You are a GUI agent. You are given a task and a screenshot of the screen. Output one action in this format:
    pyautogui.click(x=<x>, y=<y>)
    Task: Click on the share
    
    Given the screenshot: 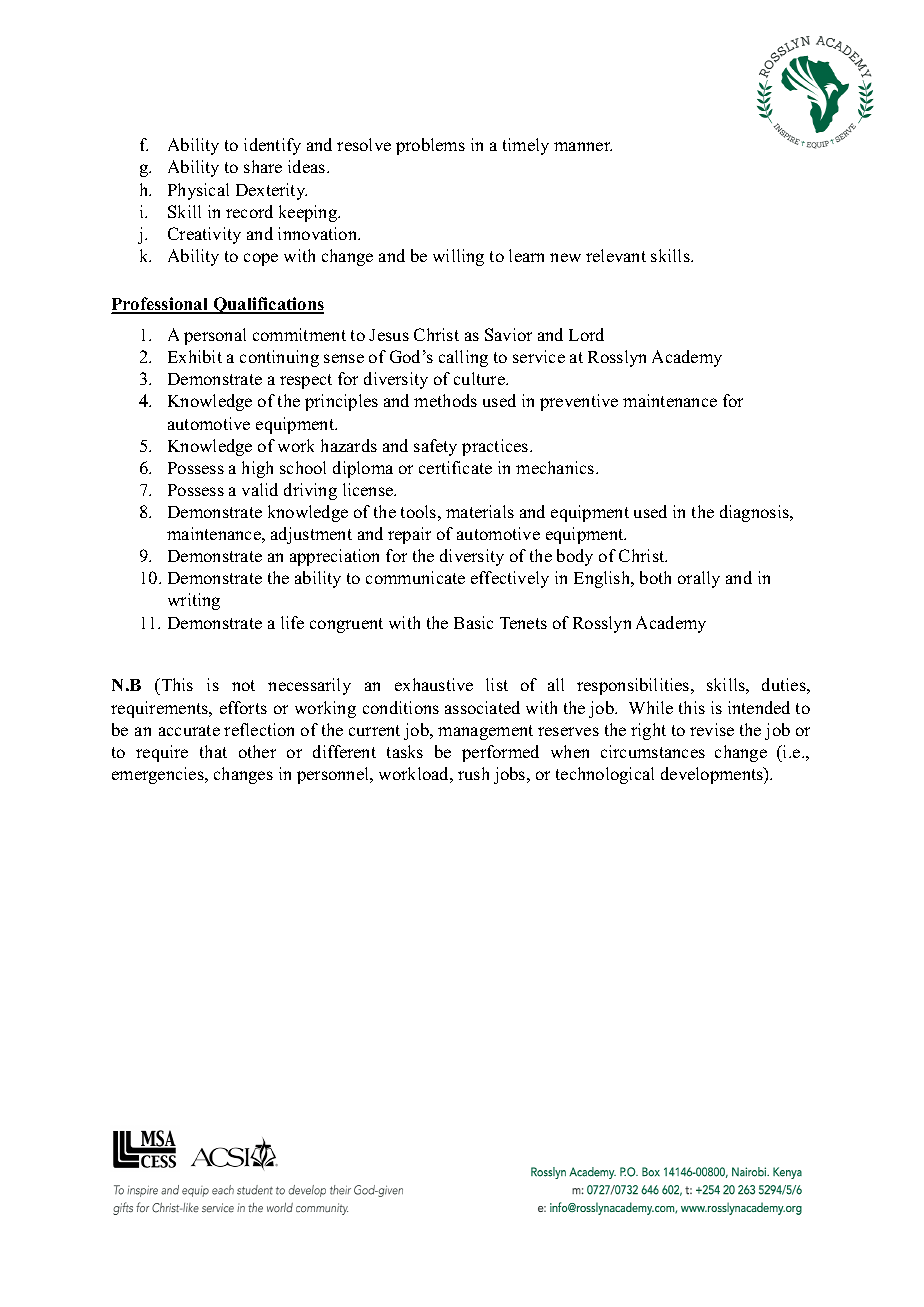 What is the action you would take?
    pyautogui.click(x=263, y=166)
